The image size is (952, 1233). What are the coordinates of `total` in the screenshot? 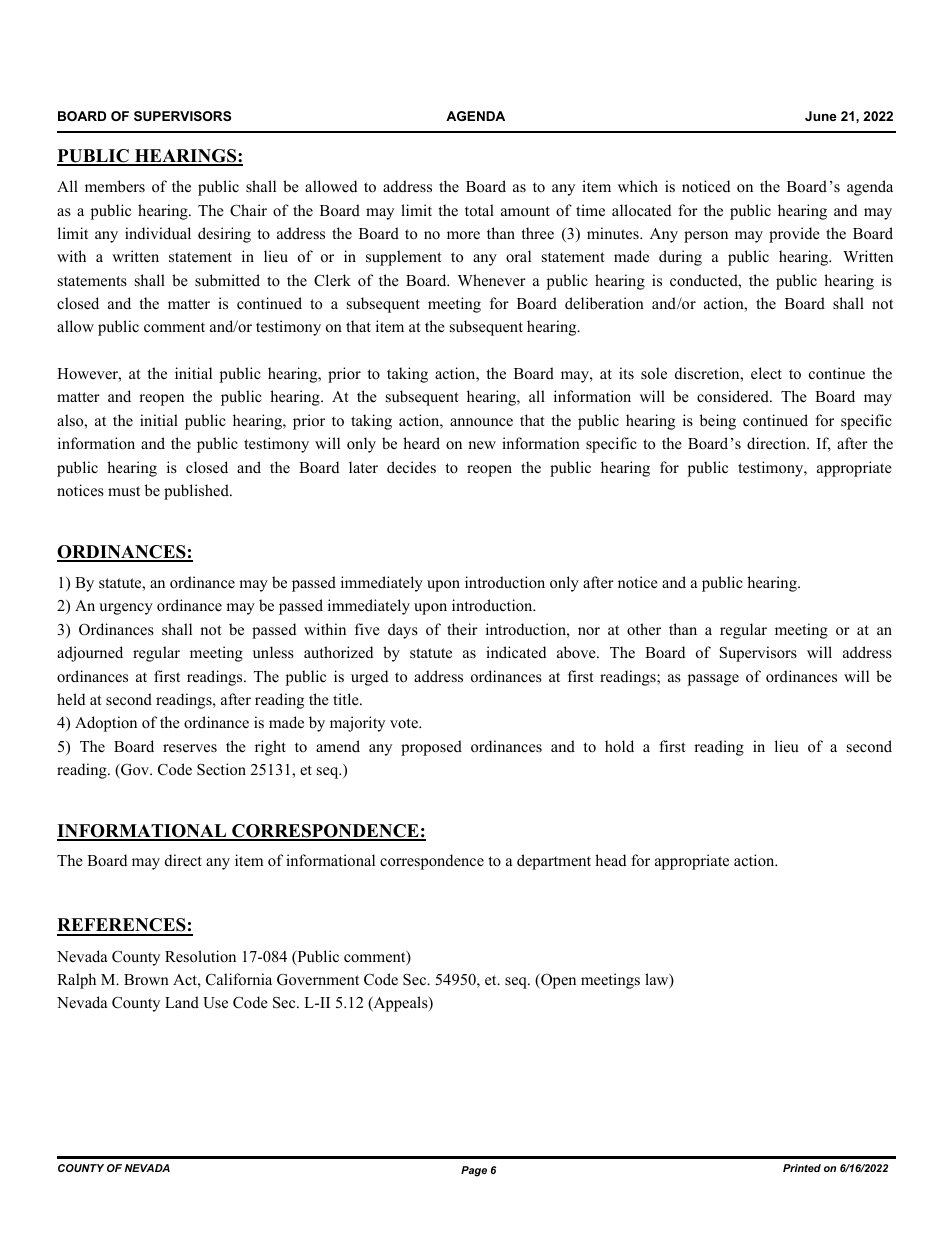 It's located at (479, 210).
